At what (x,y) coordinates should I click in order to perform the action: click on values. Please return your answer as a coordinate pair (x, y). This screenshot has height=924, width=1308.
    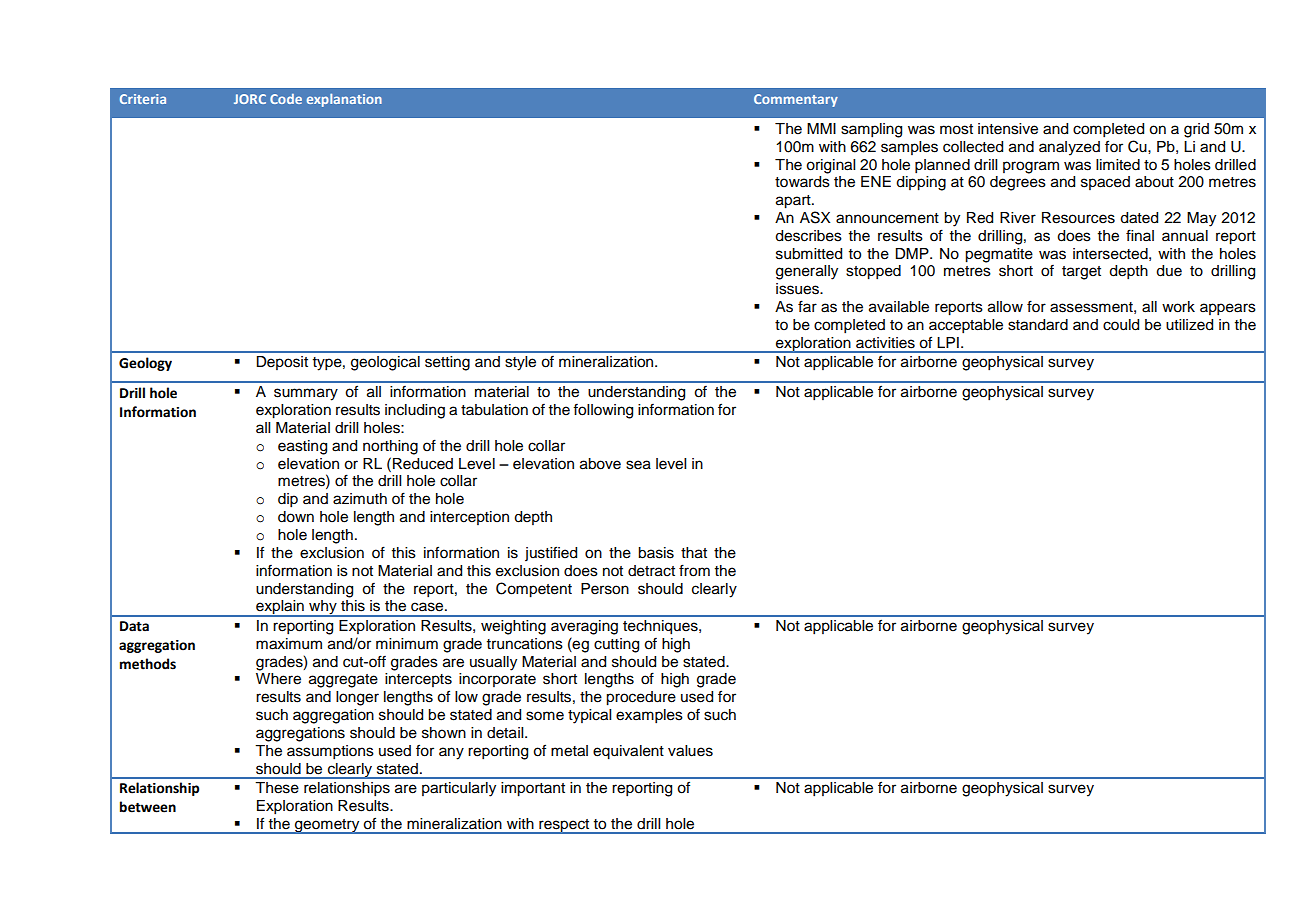
    Looking at the image, I should click on (690, 751).
